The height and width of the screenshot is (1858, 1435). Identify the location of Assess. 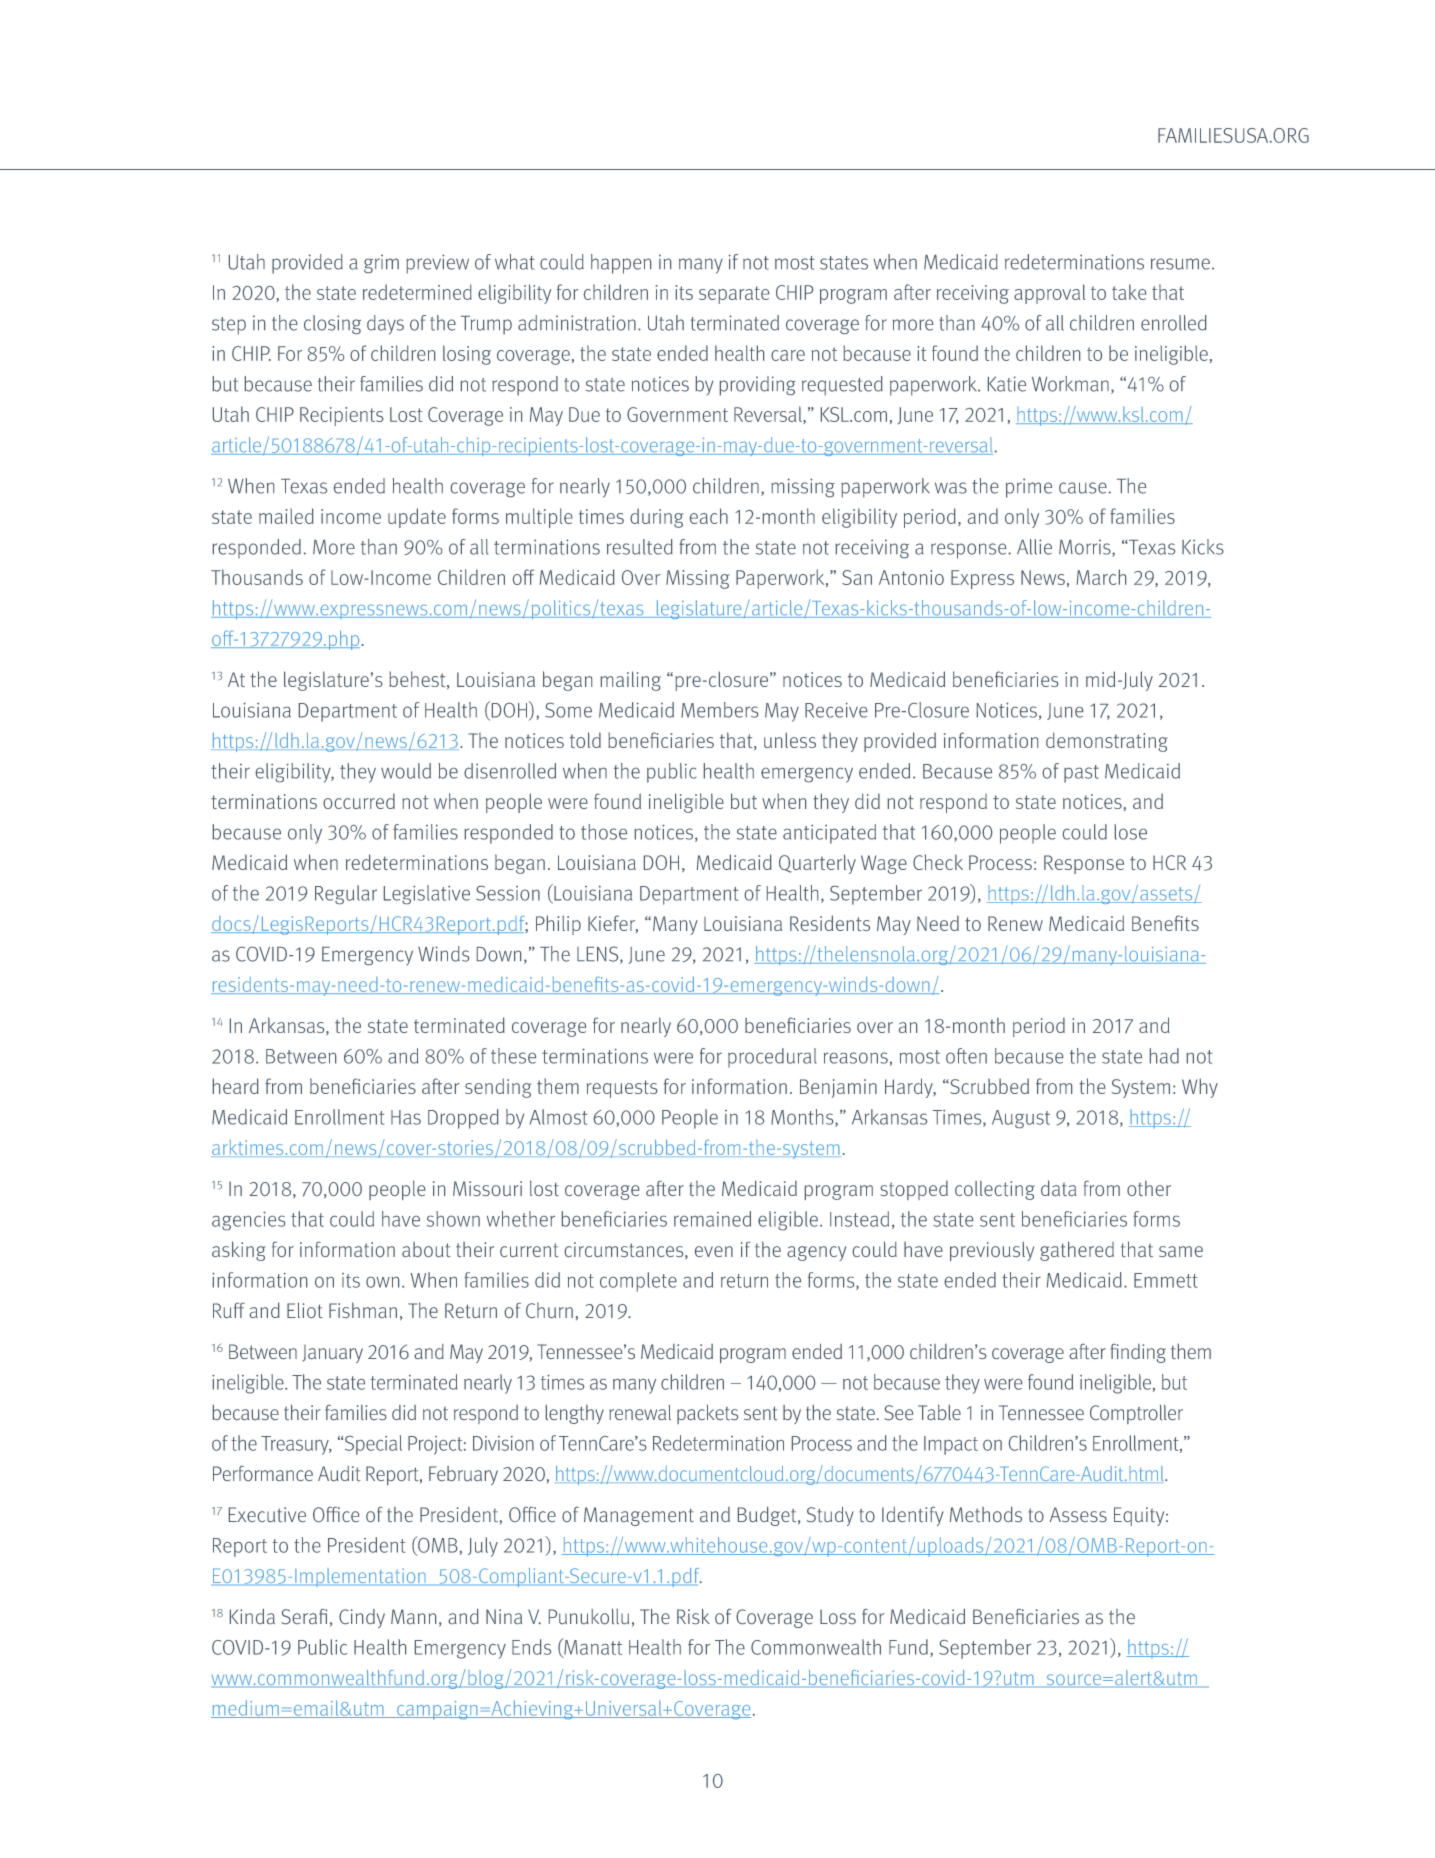
(1078, 1514).
